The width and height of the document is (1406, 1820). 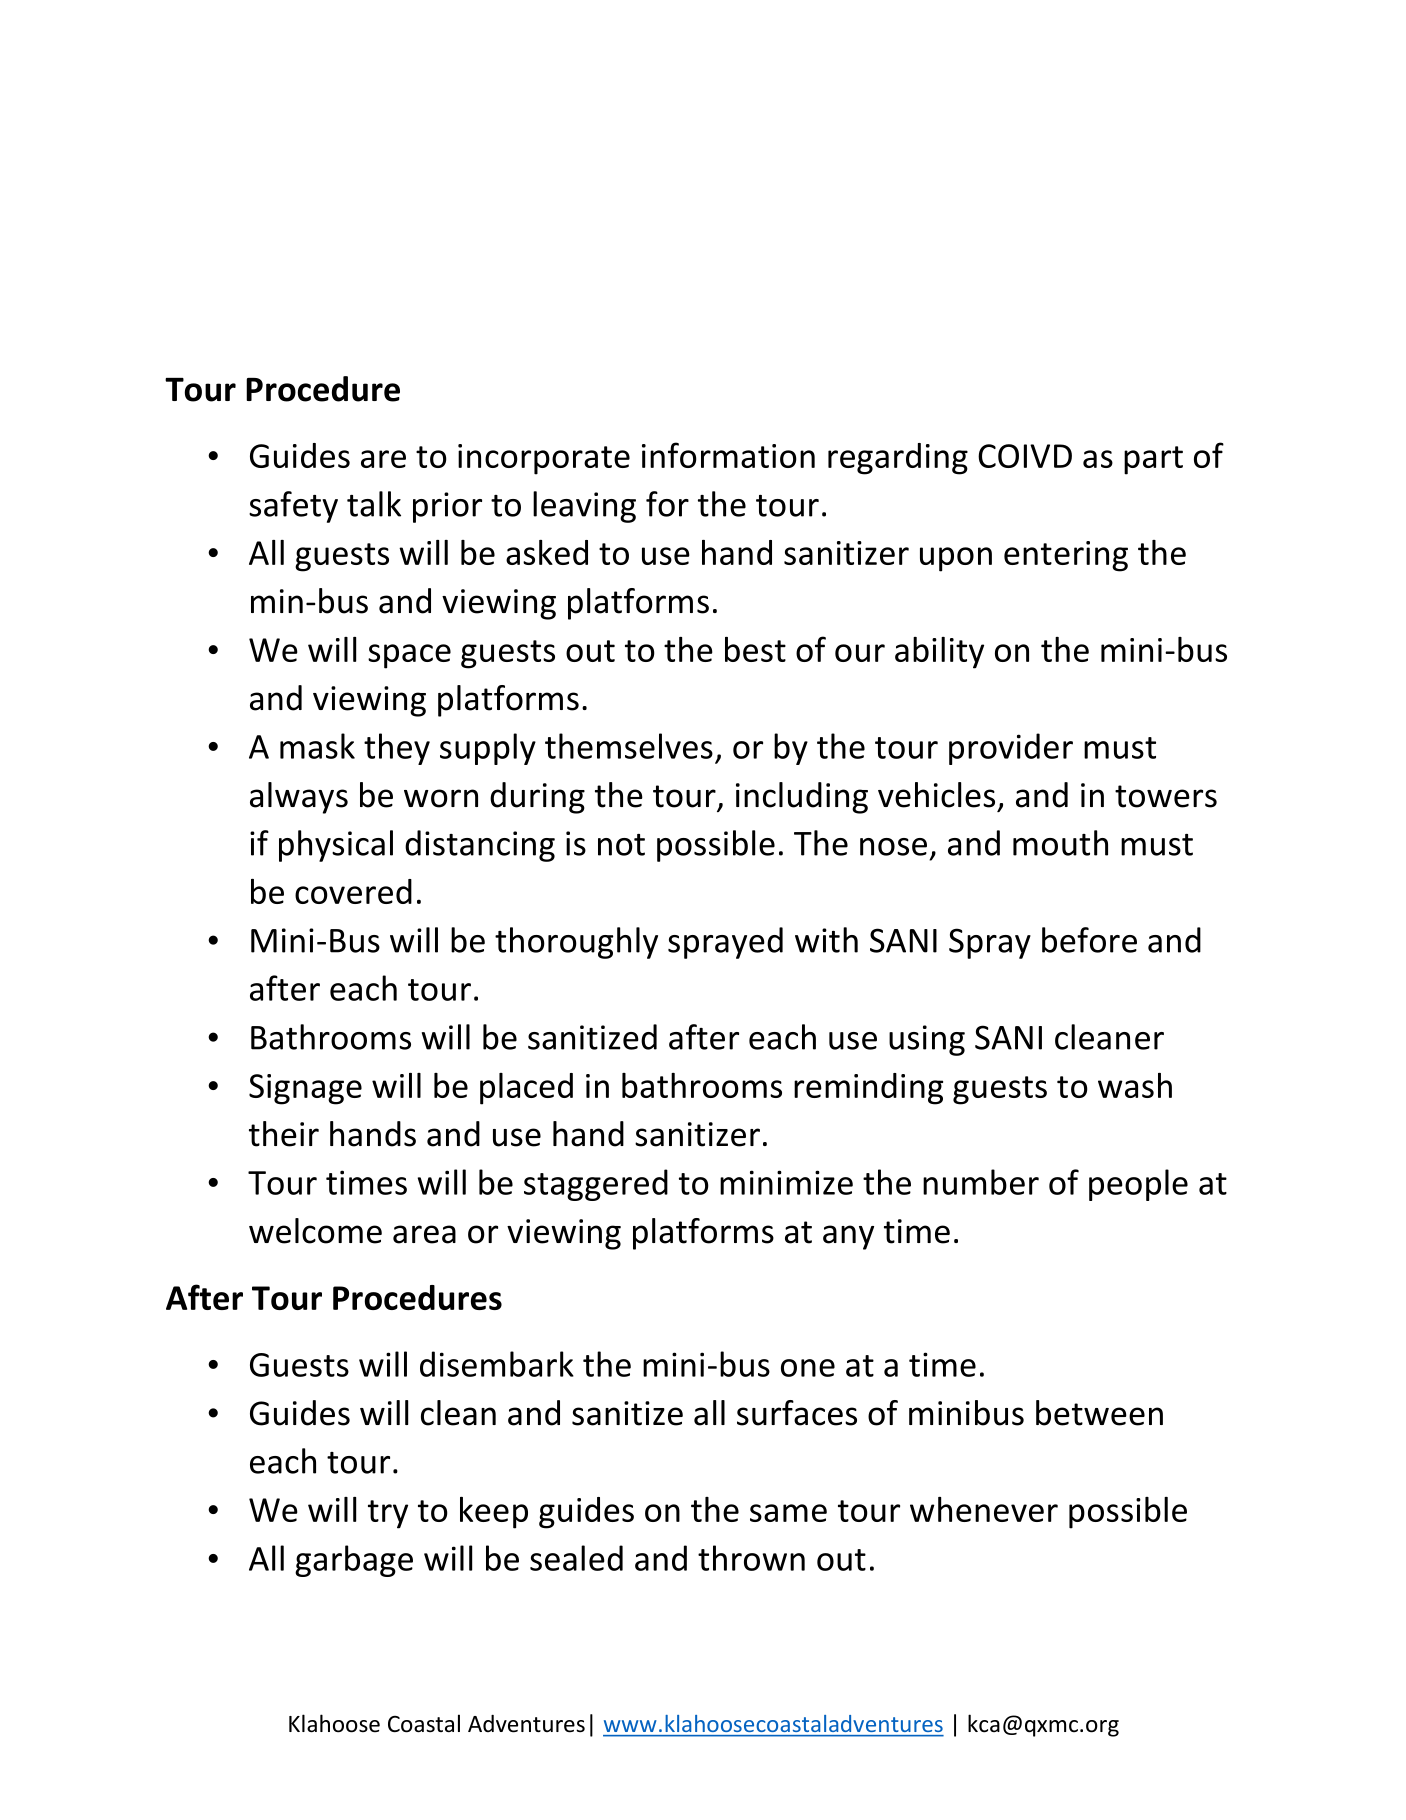 I want to click on Signage, so click(x=305, y=1089).
